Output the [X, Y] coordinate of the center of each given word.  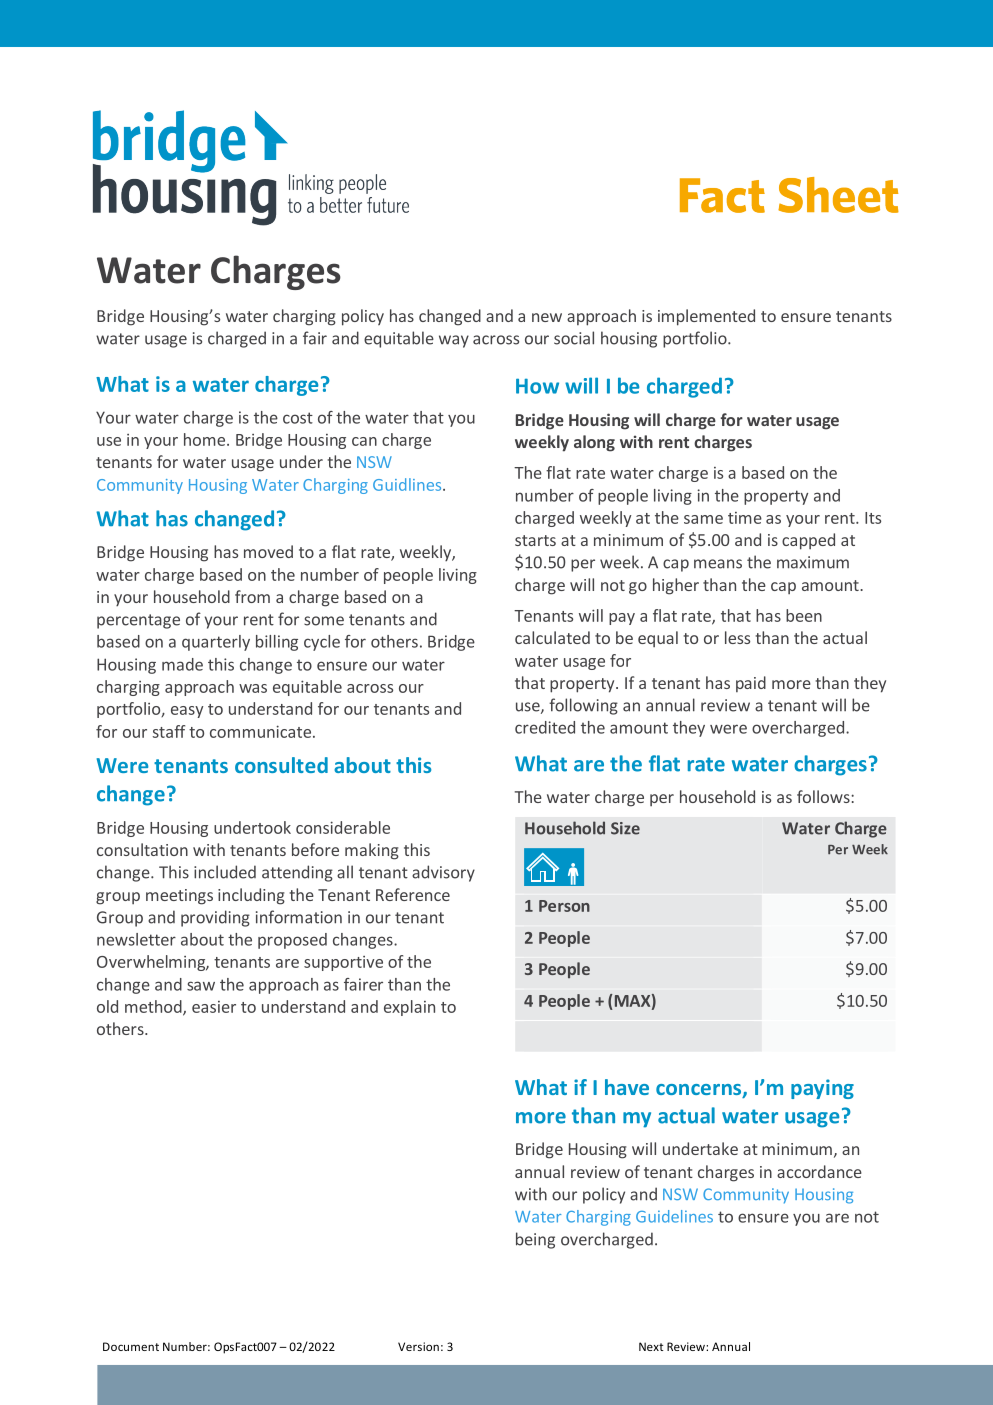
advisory [443, 873]
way [454, 341]
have [627, 1087]
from [252, 596]
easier [214, 1007]
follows [824, 796]
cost [298, 418]
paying [822, 1089]
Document [131, 1346]
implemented [706, 317]
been [804, 615]
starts [535, 540]
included [225, 872]
